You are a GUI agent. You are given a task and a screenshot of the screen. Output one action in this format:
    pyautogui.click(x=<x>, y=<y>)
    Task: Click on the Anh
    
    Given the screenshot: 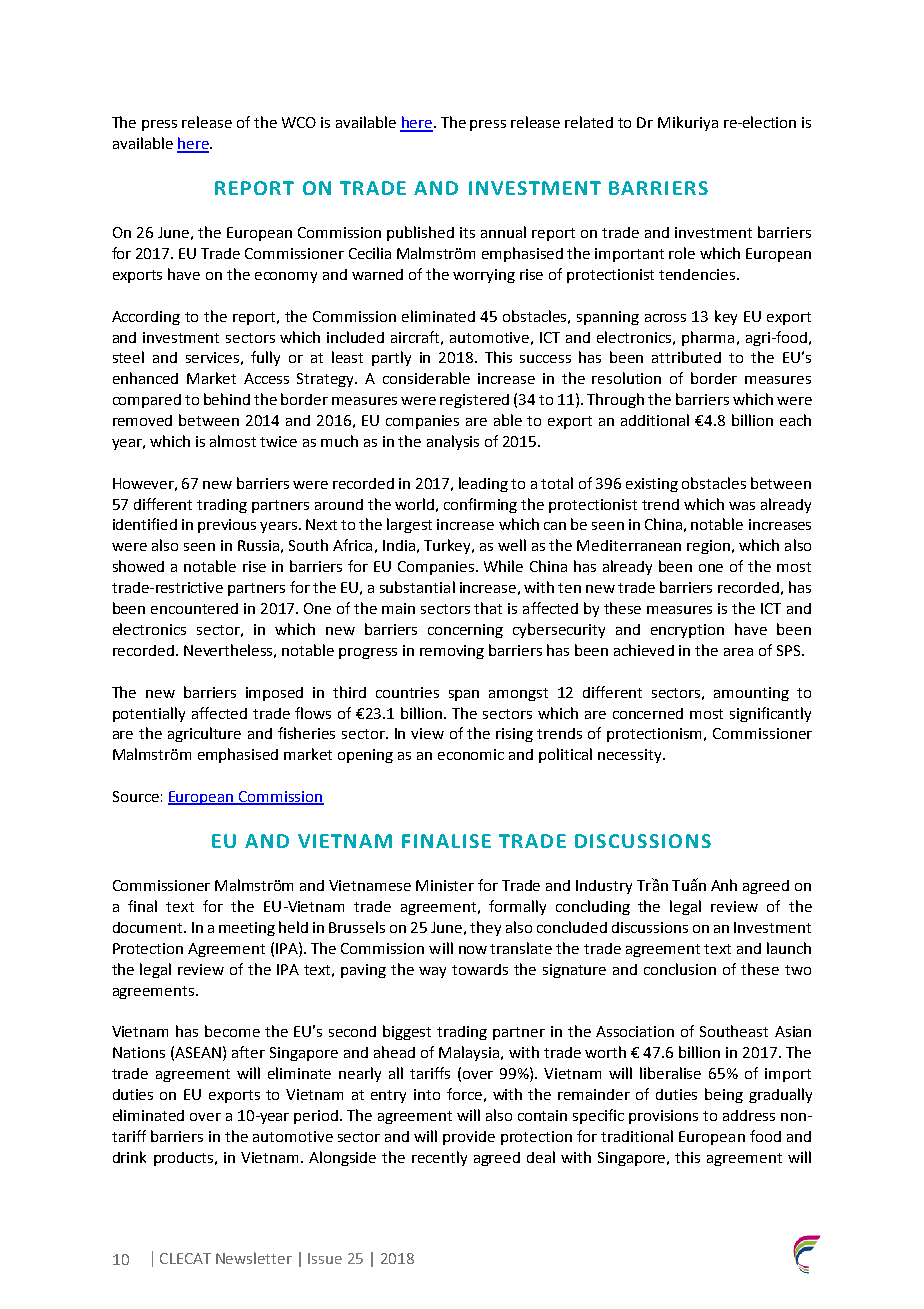 What is the action you would take?
    pyautogui.click(x=724, y=885)
